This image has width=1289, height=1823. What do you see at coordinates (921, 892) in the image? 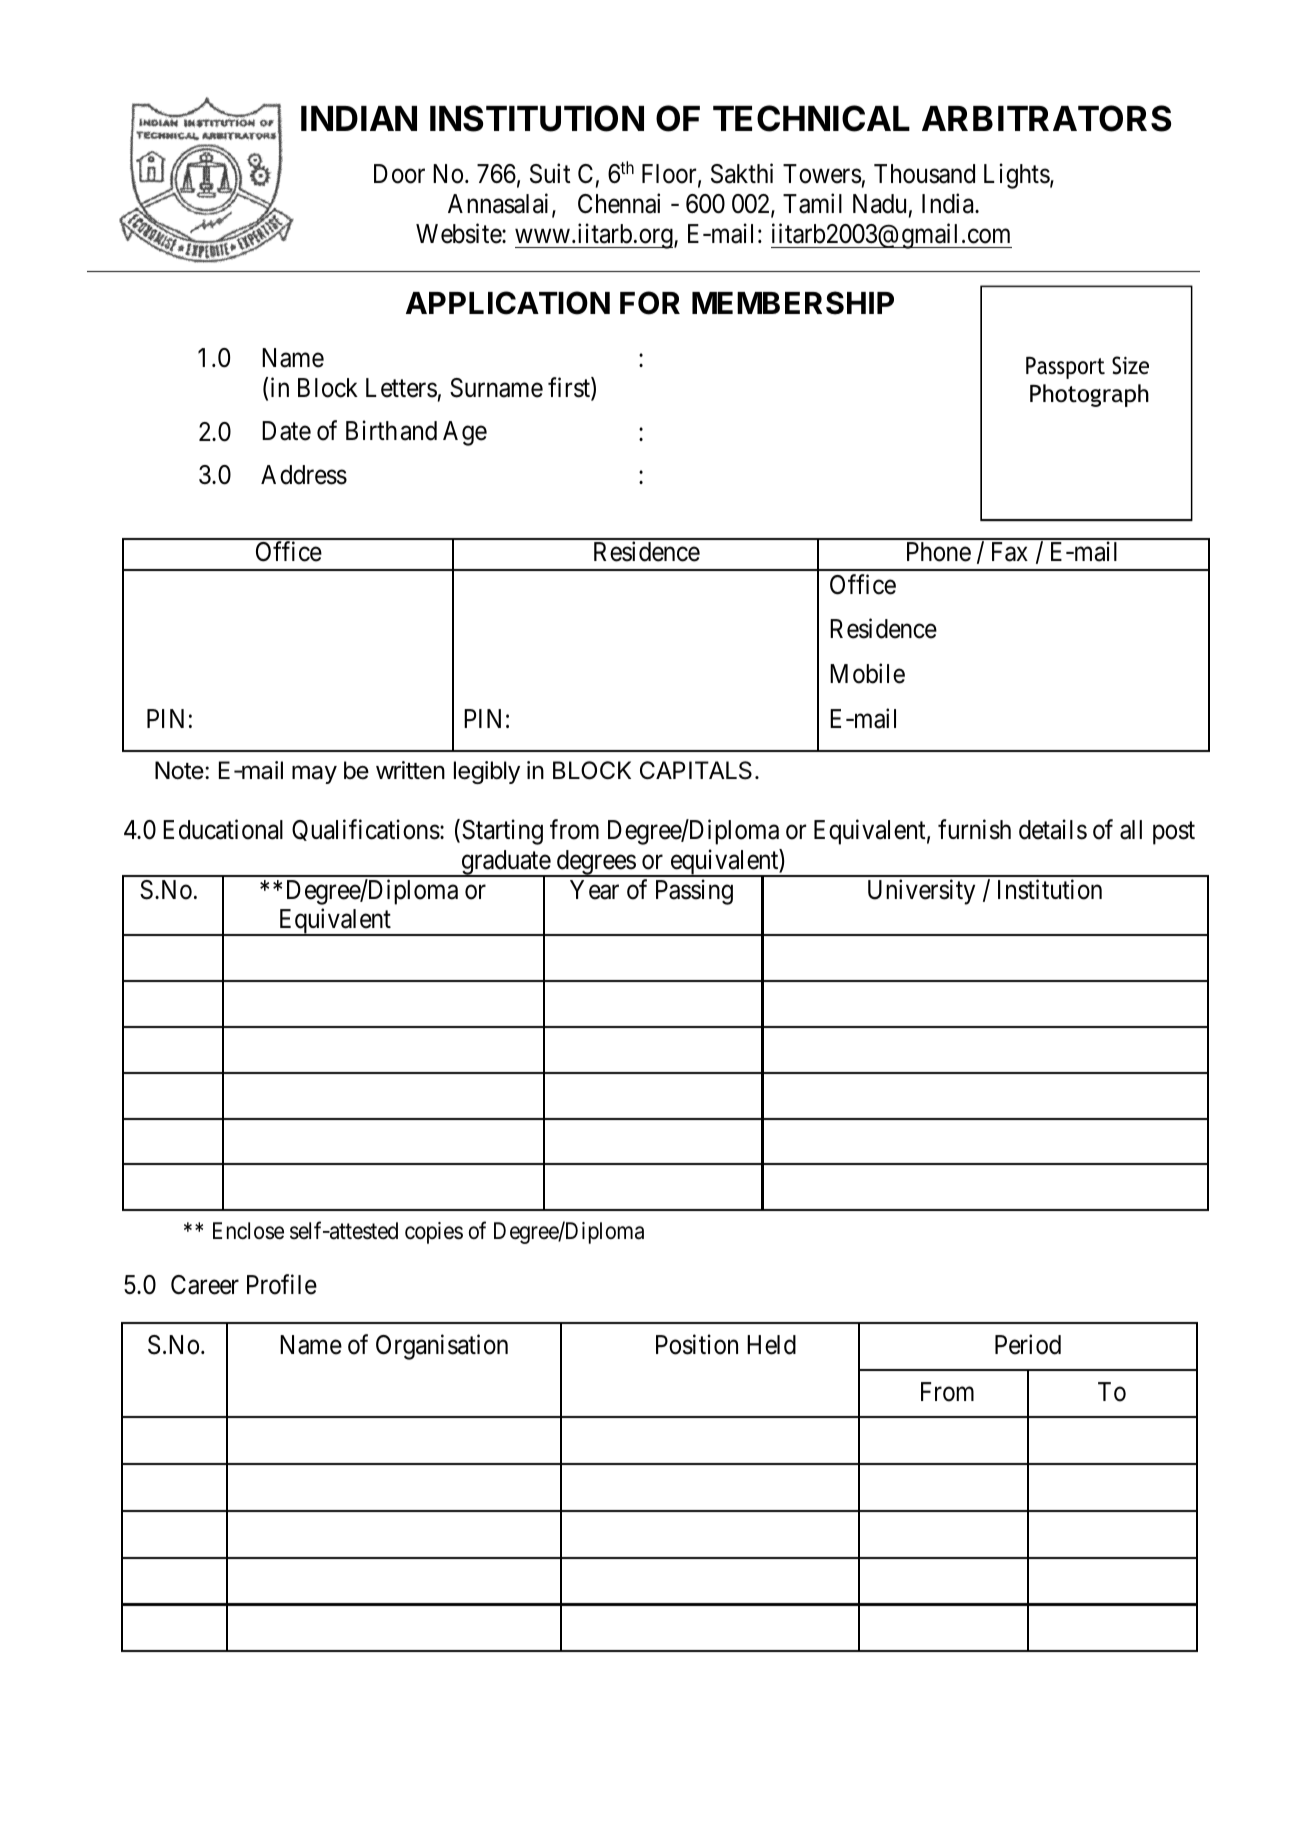
I see `University` at bounding box center [921, 892].
